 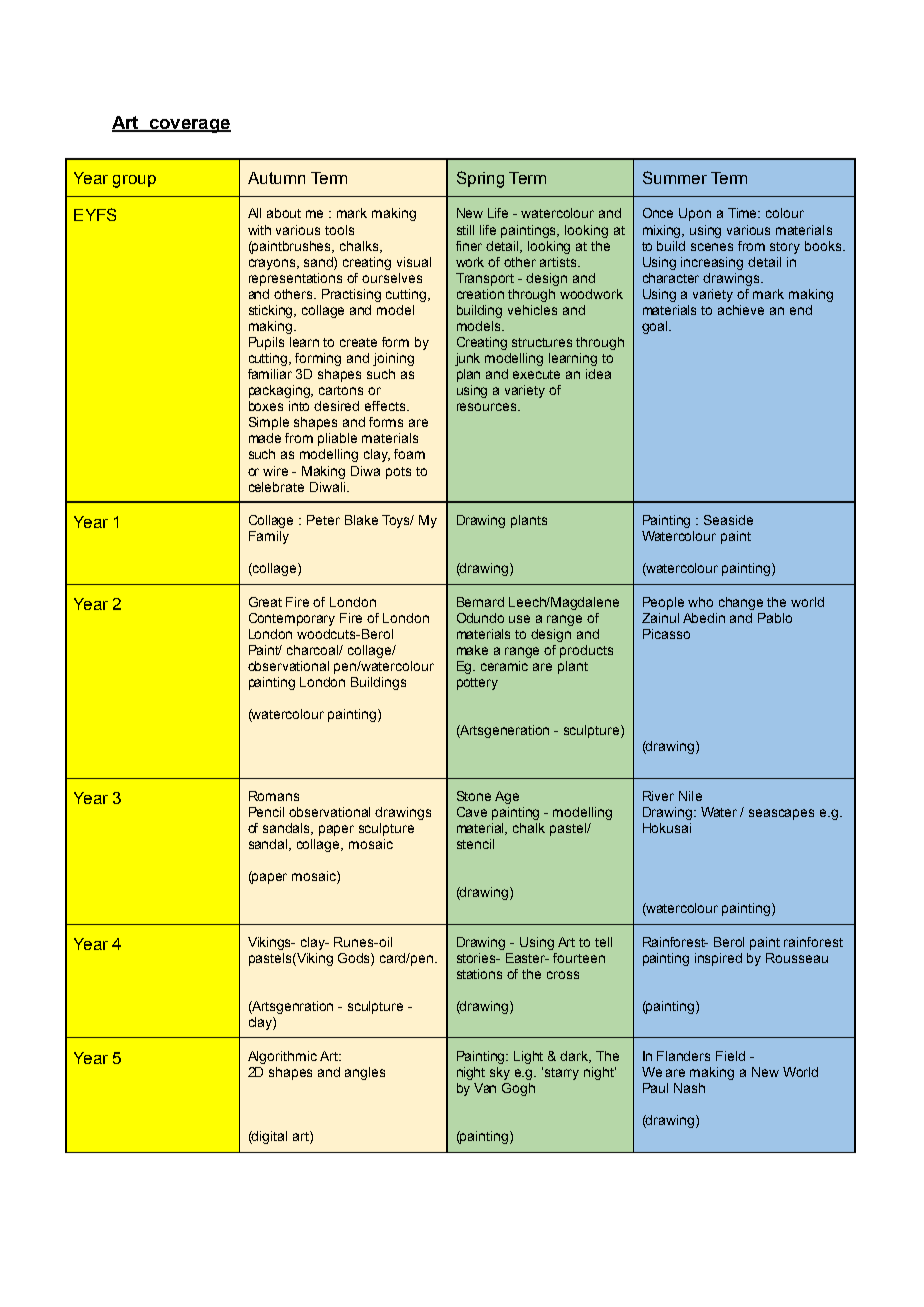 What do you see at coordinates (728, 520) in the screenshot?
I see `Seaside` at bounding box center [728, 520].
